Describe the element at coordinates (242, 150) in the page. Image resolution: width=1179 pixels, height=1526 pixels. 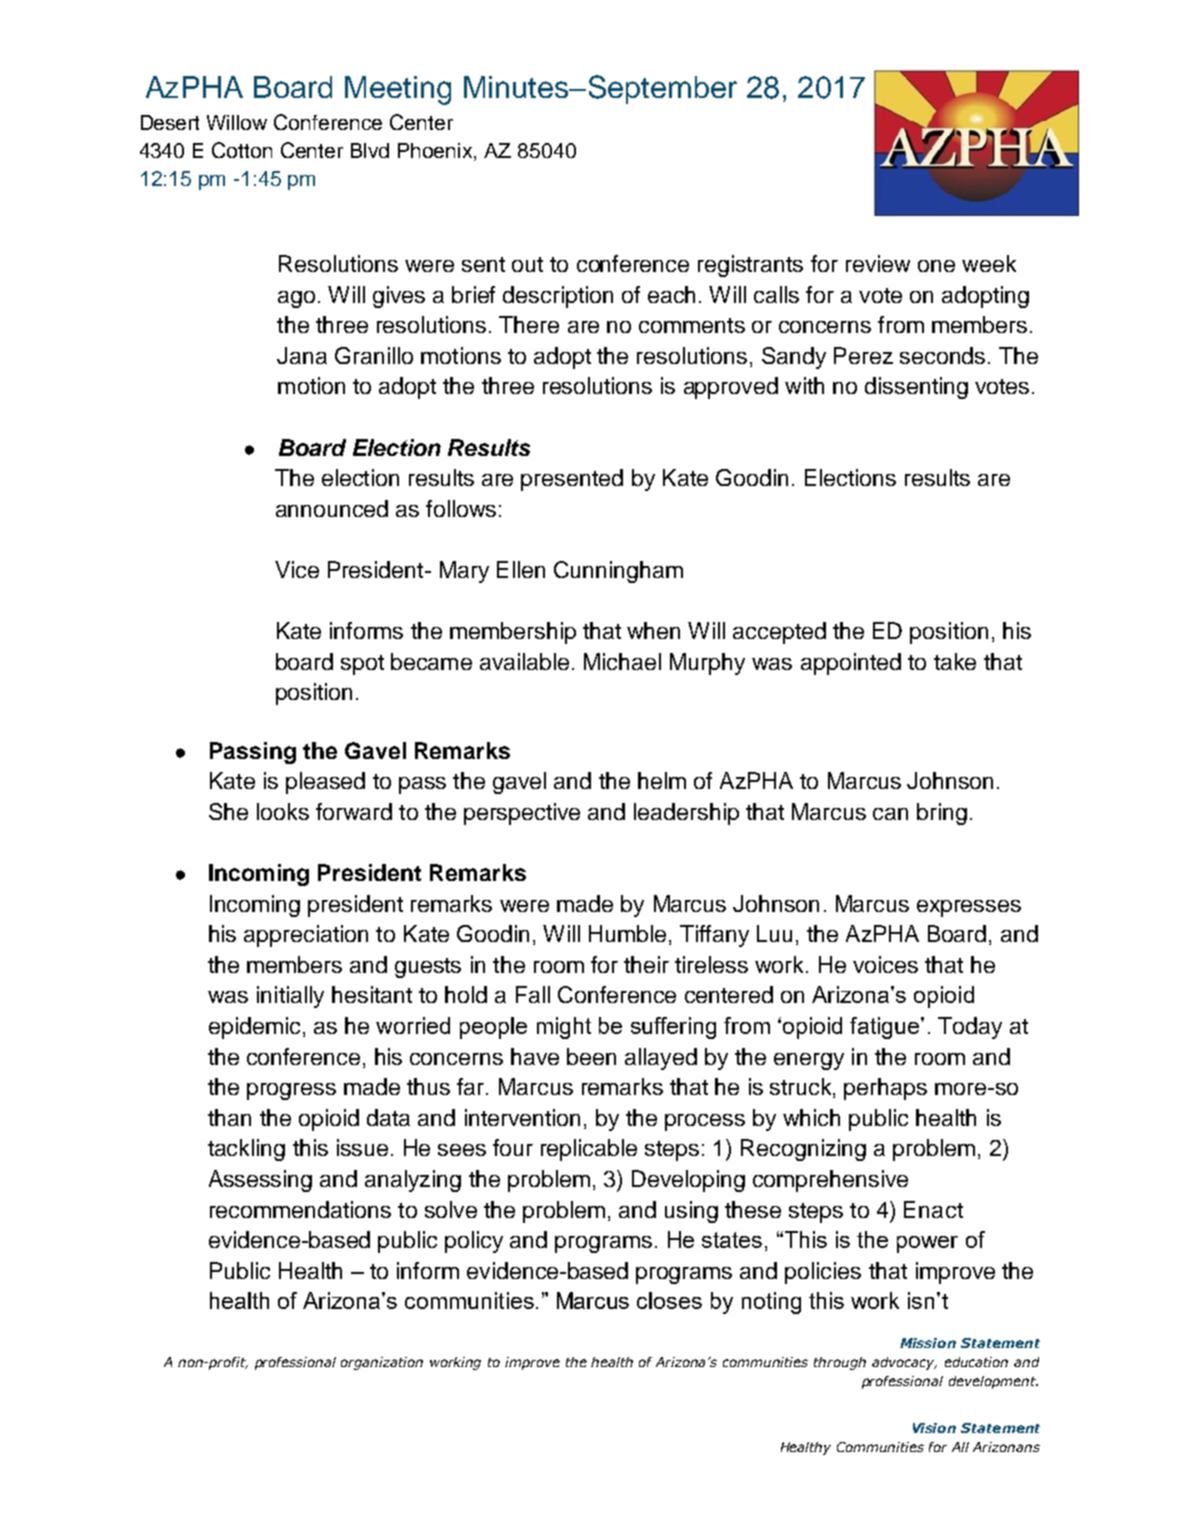
I see `Cotton` at that location.
